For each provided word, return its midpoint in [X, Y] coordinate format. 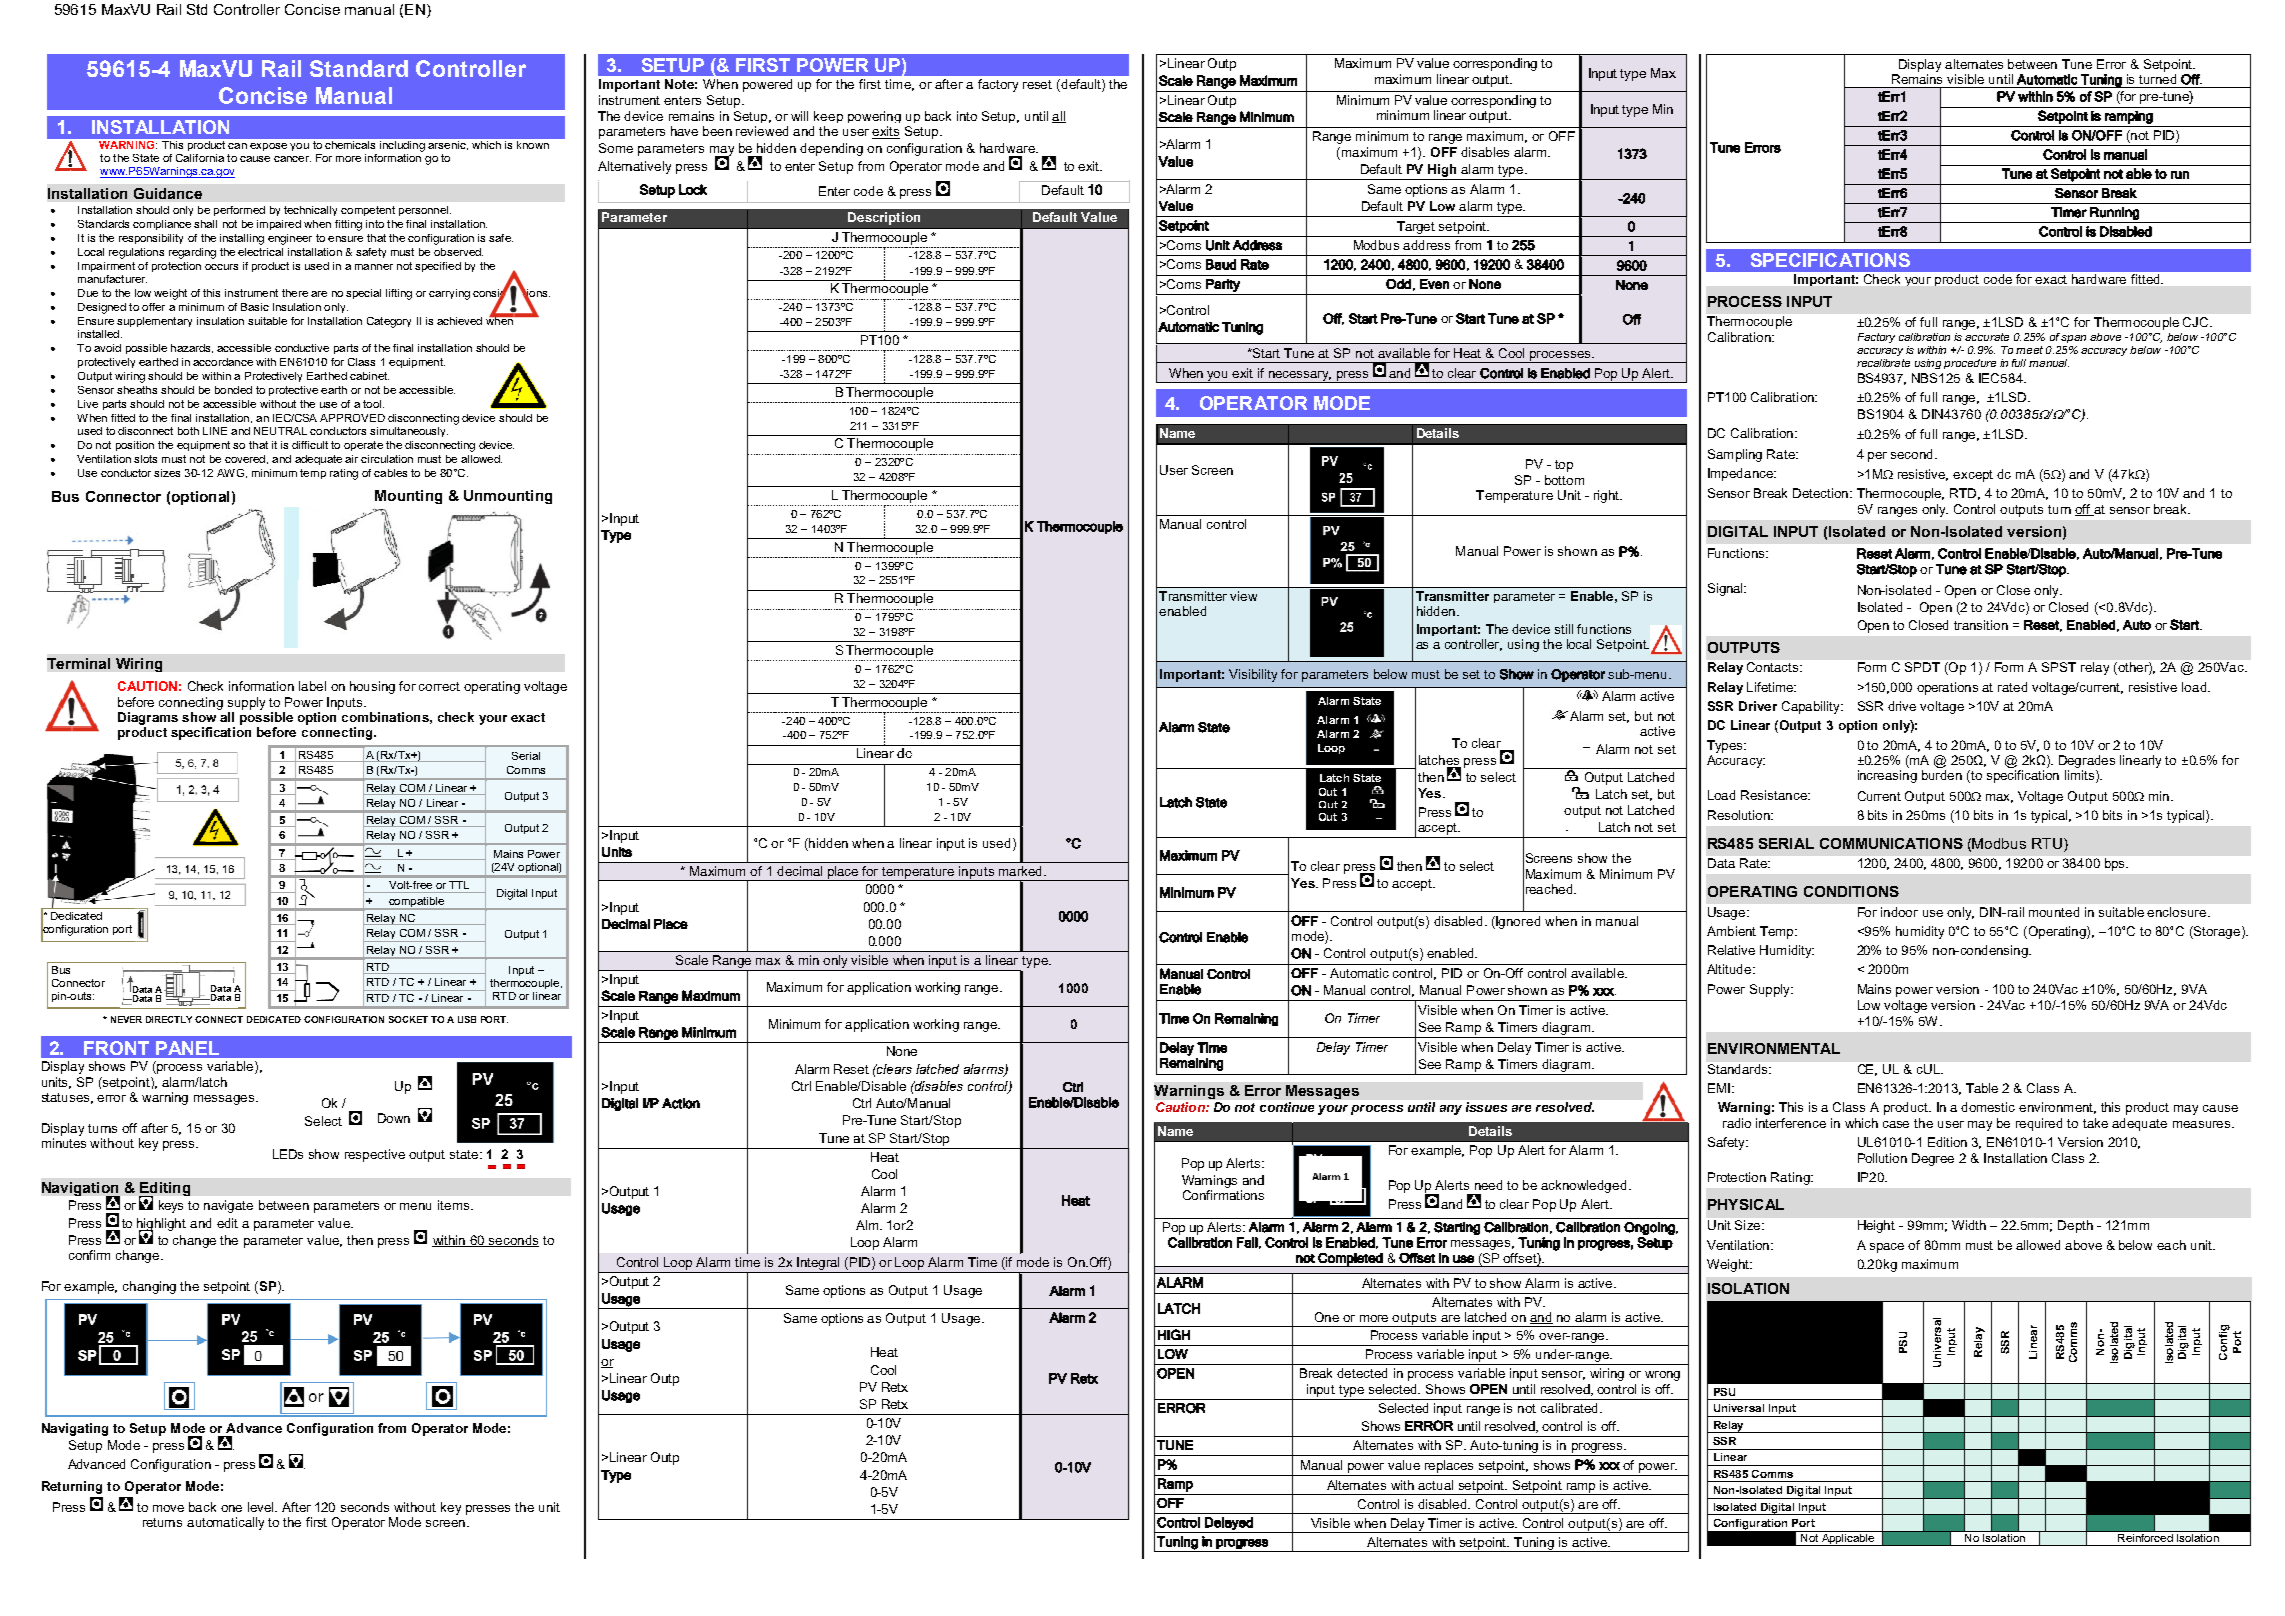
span [2073, 339]
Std [197, 9]
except [1973, 476]
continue [1287, 1107]
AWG [230, 473]
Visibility [1253, 675]
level [262, 1507]
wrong [1662, 1376]
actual [1435, 1485]
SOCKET [408, 1019]
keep [828, 117]
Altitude [1730, 969]
